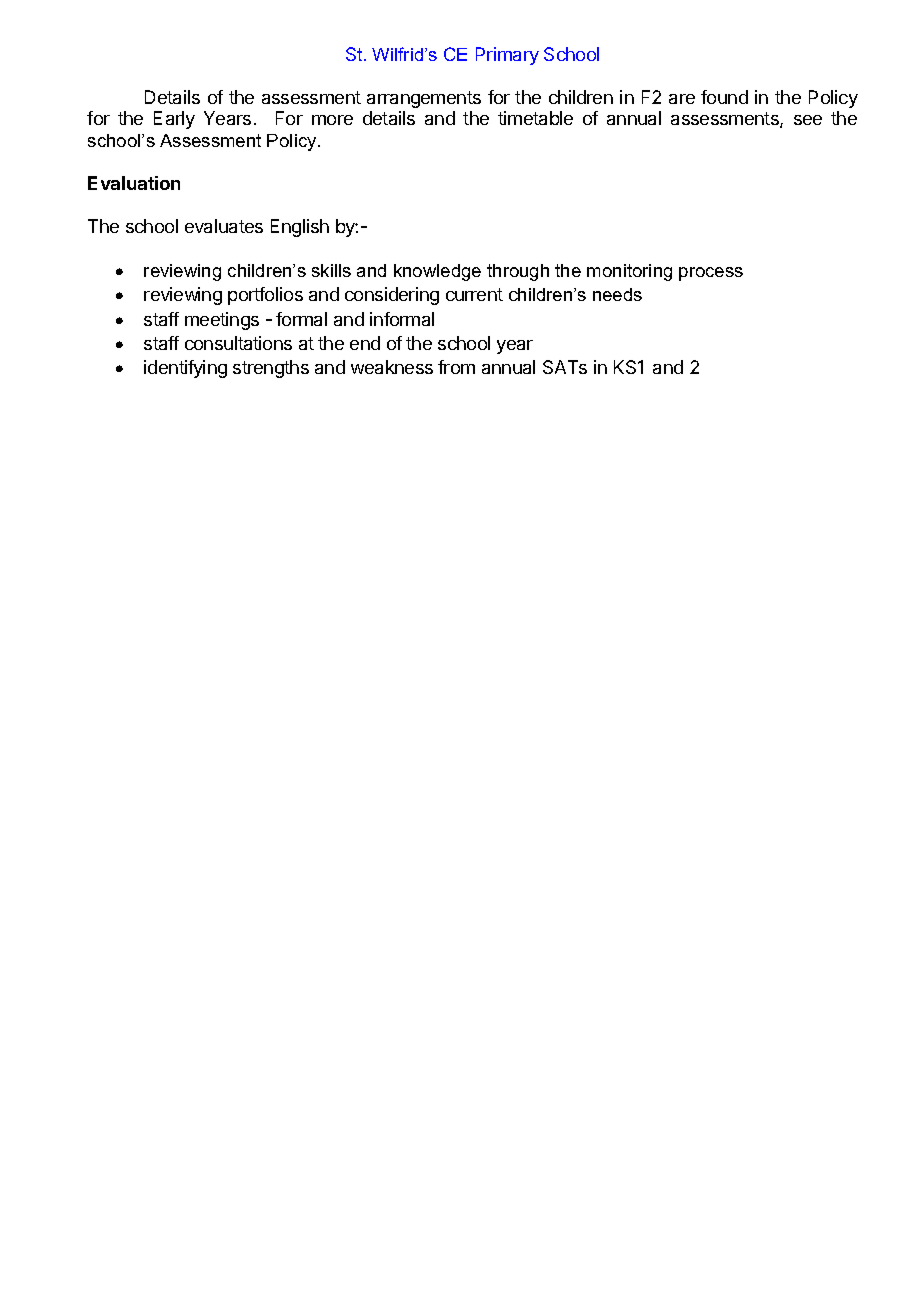 This document has height=1308, width=924. Describe the element at coordinates (185, 369) in the document. I see `identifying` at that location.
